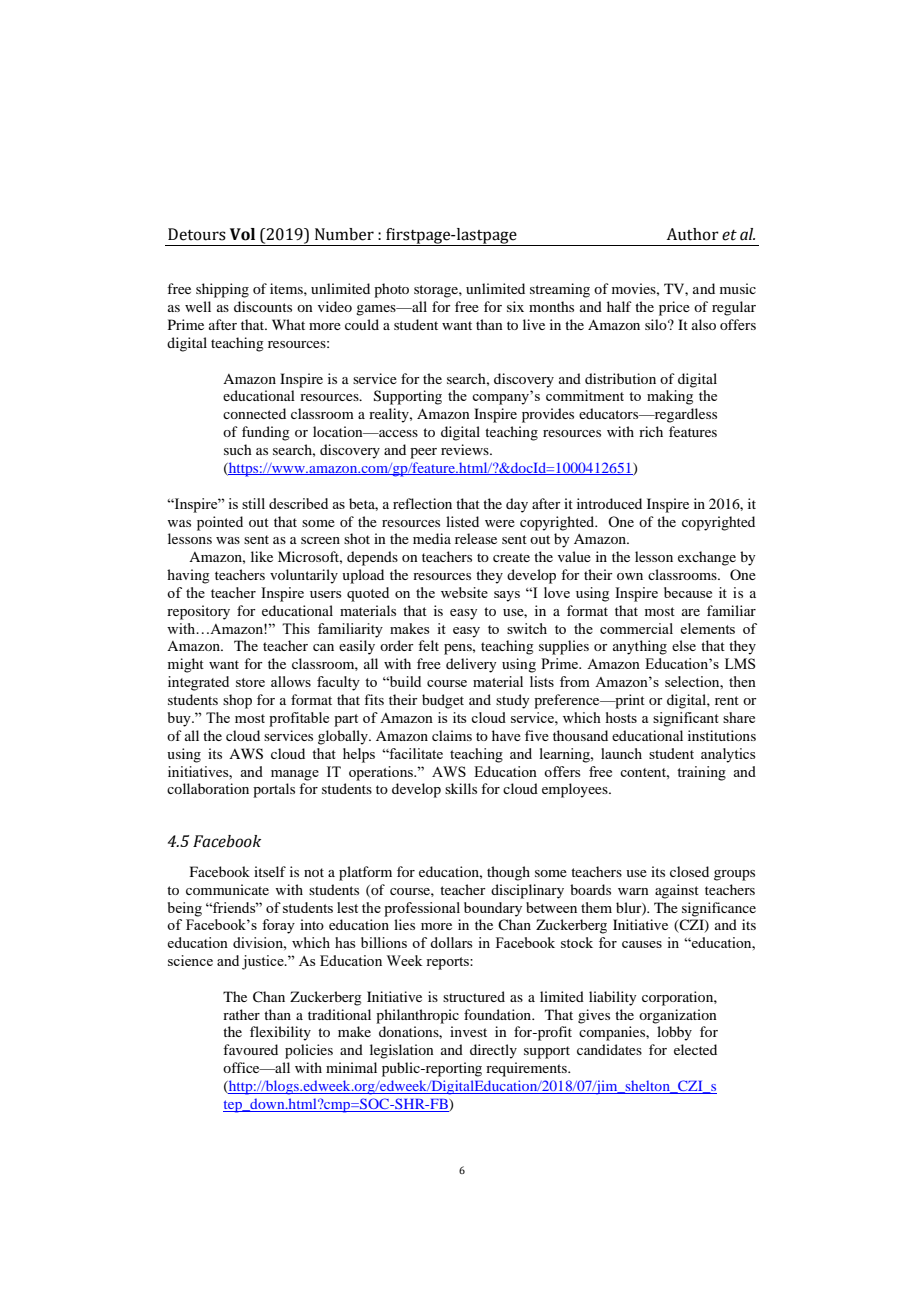 This image has height=1308, width=924. I want to click on invest, so click(468, 1031).
